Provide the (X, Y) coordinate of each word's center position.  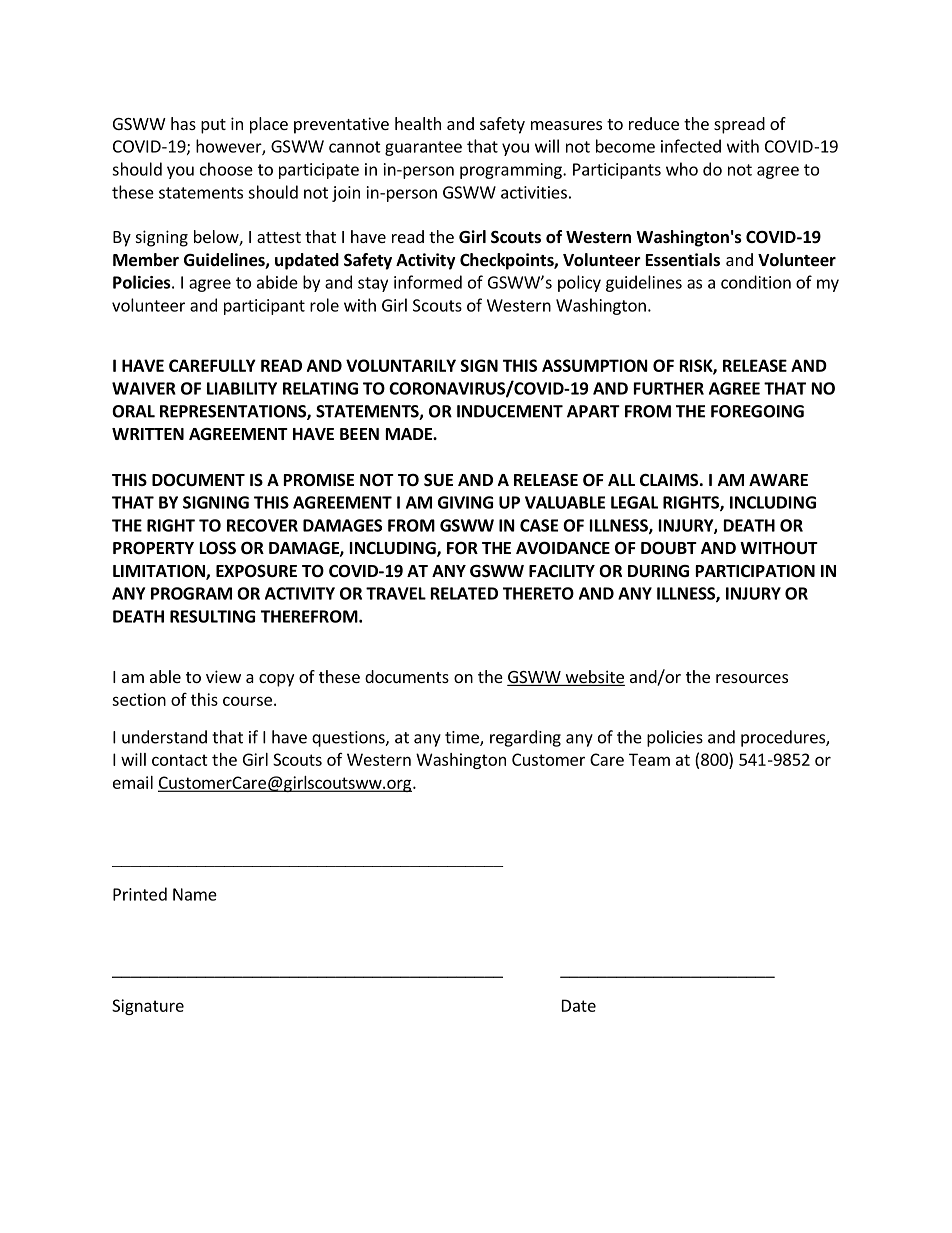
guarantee (423, 148)
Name (195, 894)
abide (277, 282)
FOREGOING (757, 411)
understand (164, 737)
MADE (410, 434)
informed (428, 282)
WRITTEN (148, 434)
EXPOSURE (256, 571)
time (463, 738)
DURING (658, 571)
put (213, 126)
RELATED (464, 593)
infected (691, 146)
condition (756, 282)
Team (649, 759)
